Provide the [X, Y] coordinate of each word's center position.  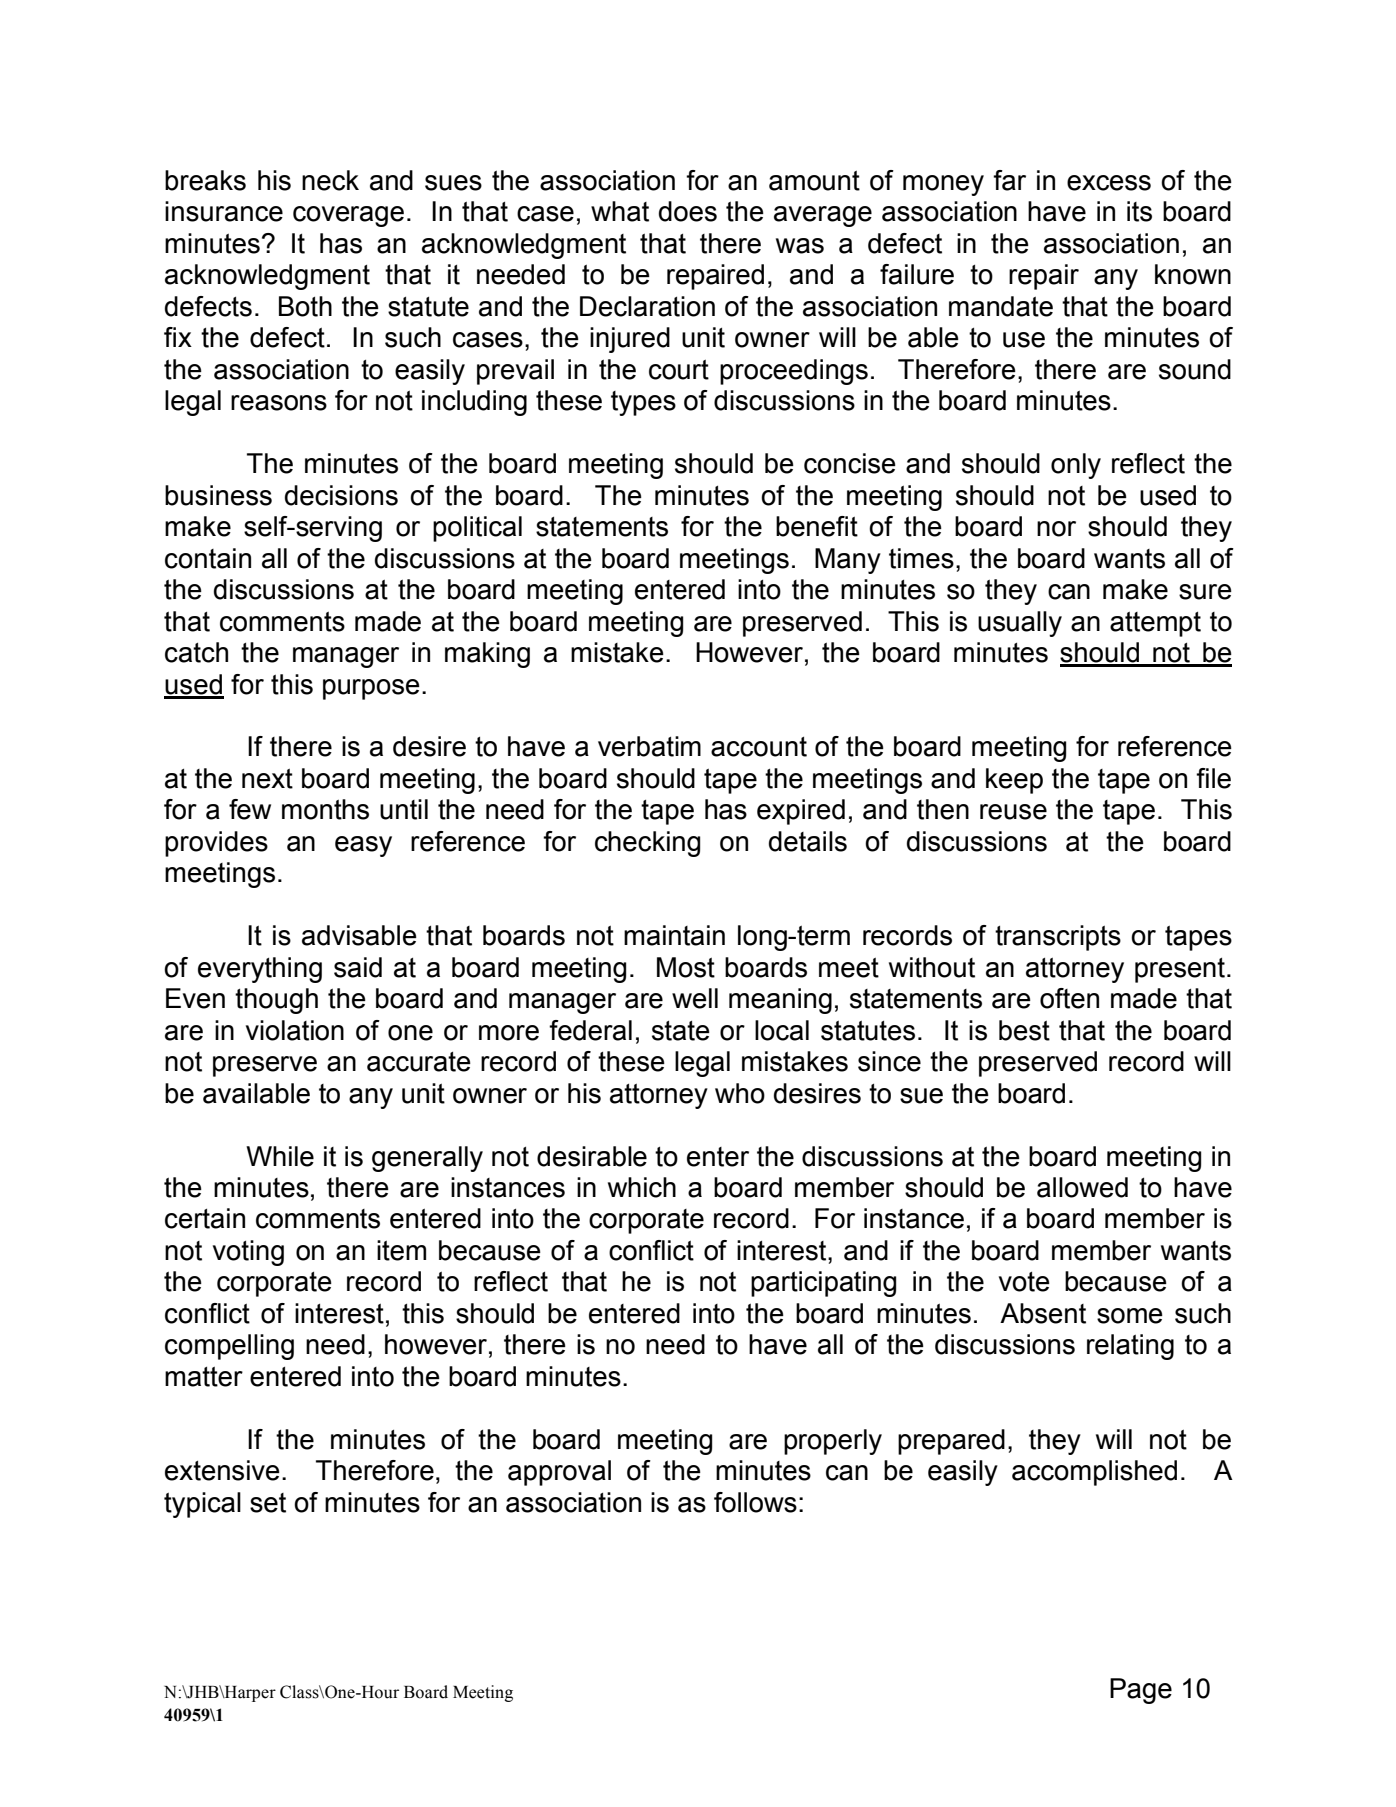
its [1139, 211]
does [688, 211]
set [268, 1503]
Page [1141, 1691]
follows [755, 1502]
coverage [348, 216]
